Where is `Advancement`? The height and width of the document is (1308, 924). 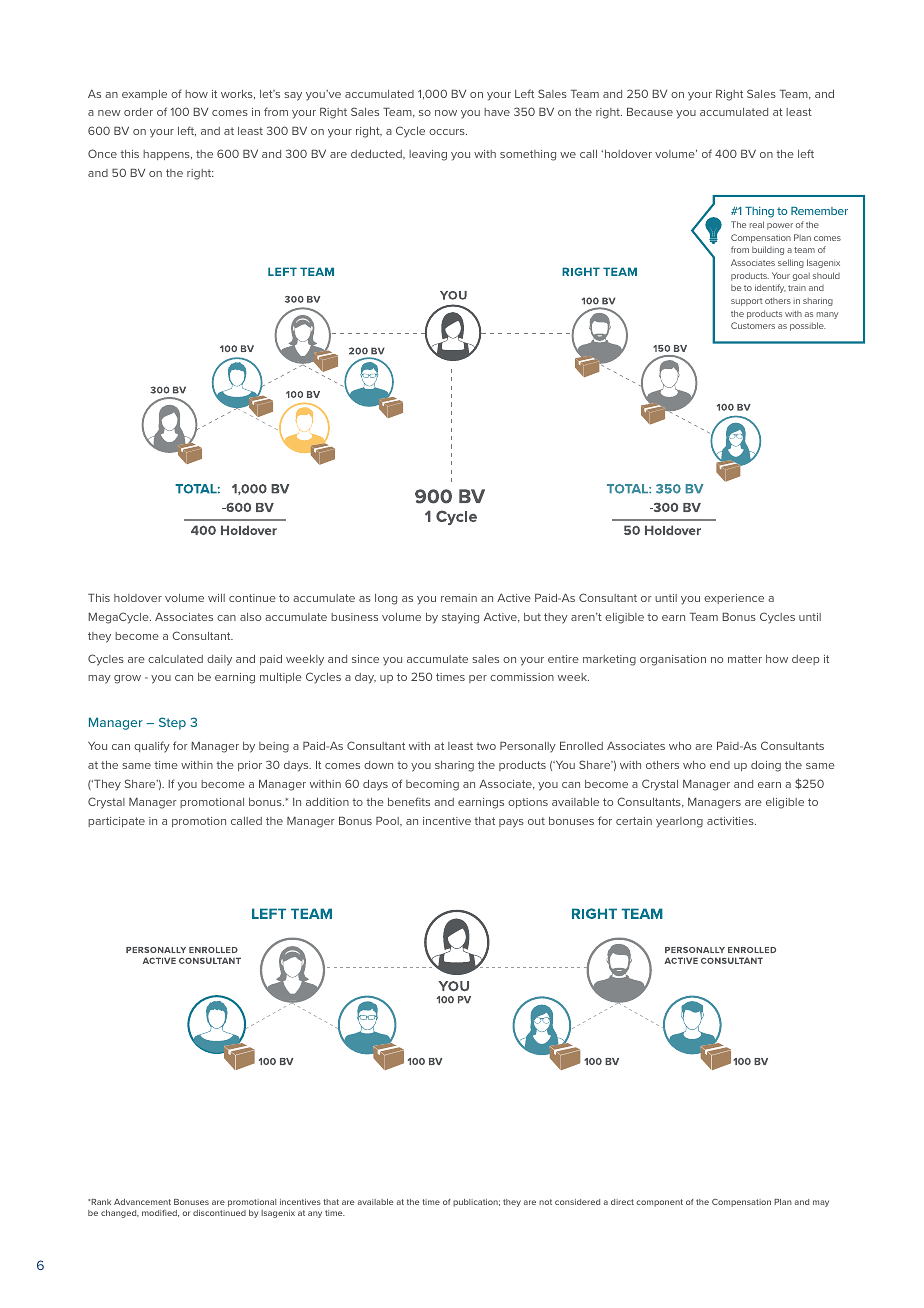 Advancement is located at coordinates (142, 1202).
